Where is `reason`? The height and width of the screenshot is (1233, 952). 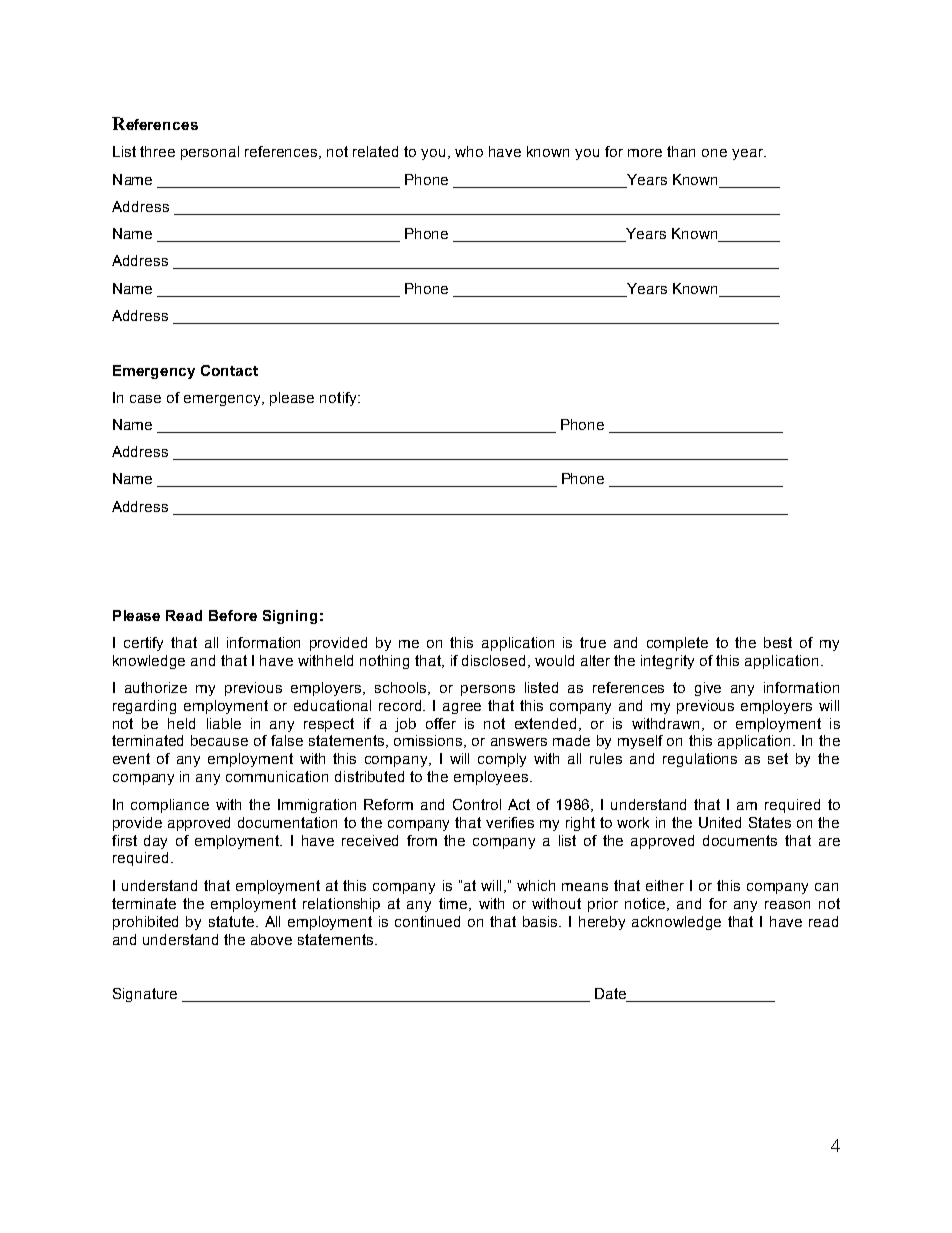 reason is located at coordinates (787, 905).
